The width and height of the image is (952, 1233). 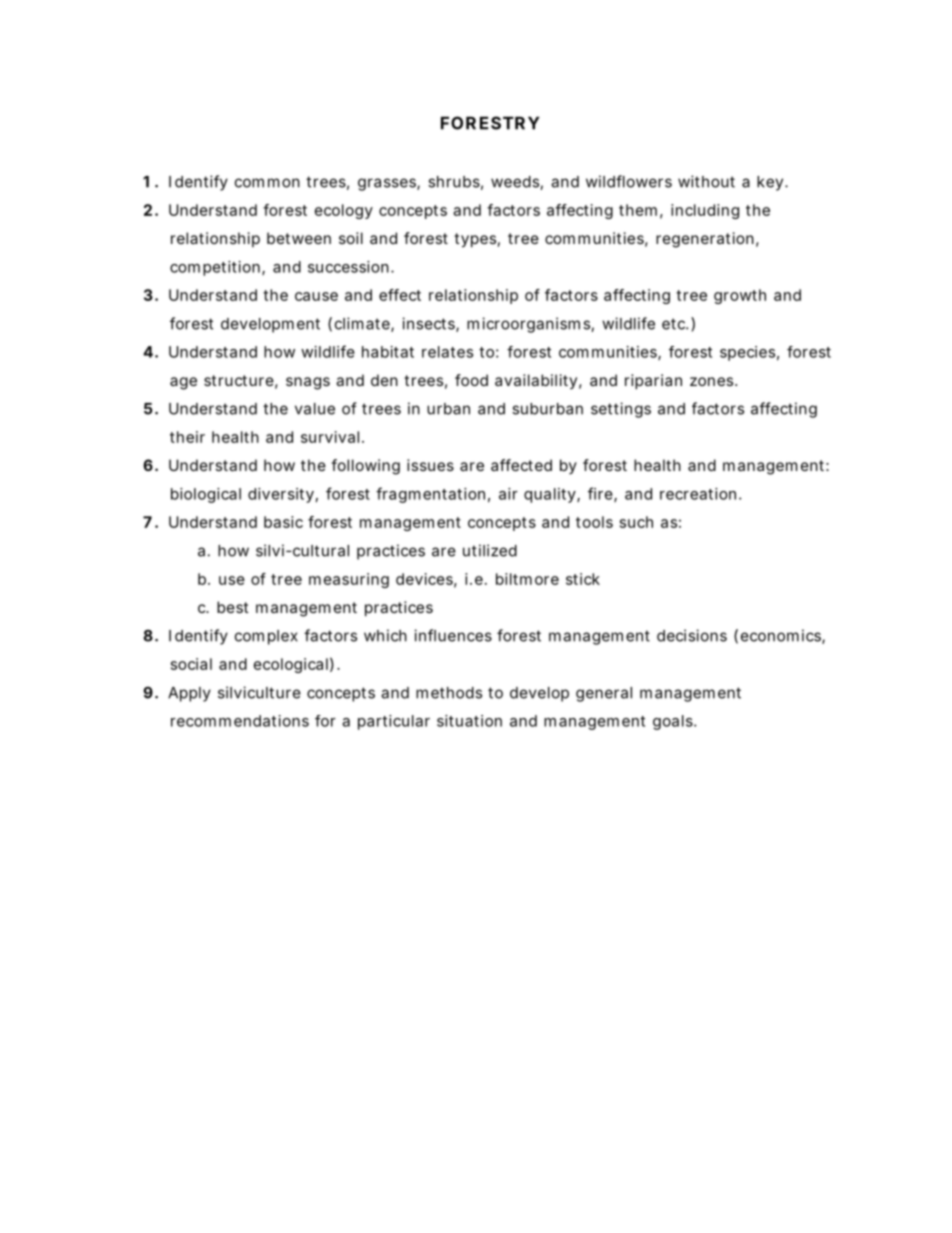 I want to click on including, so click(x=705, y=211).
